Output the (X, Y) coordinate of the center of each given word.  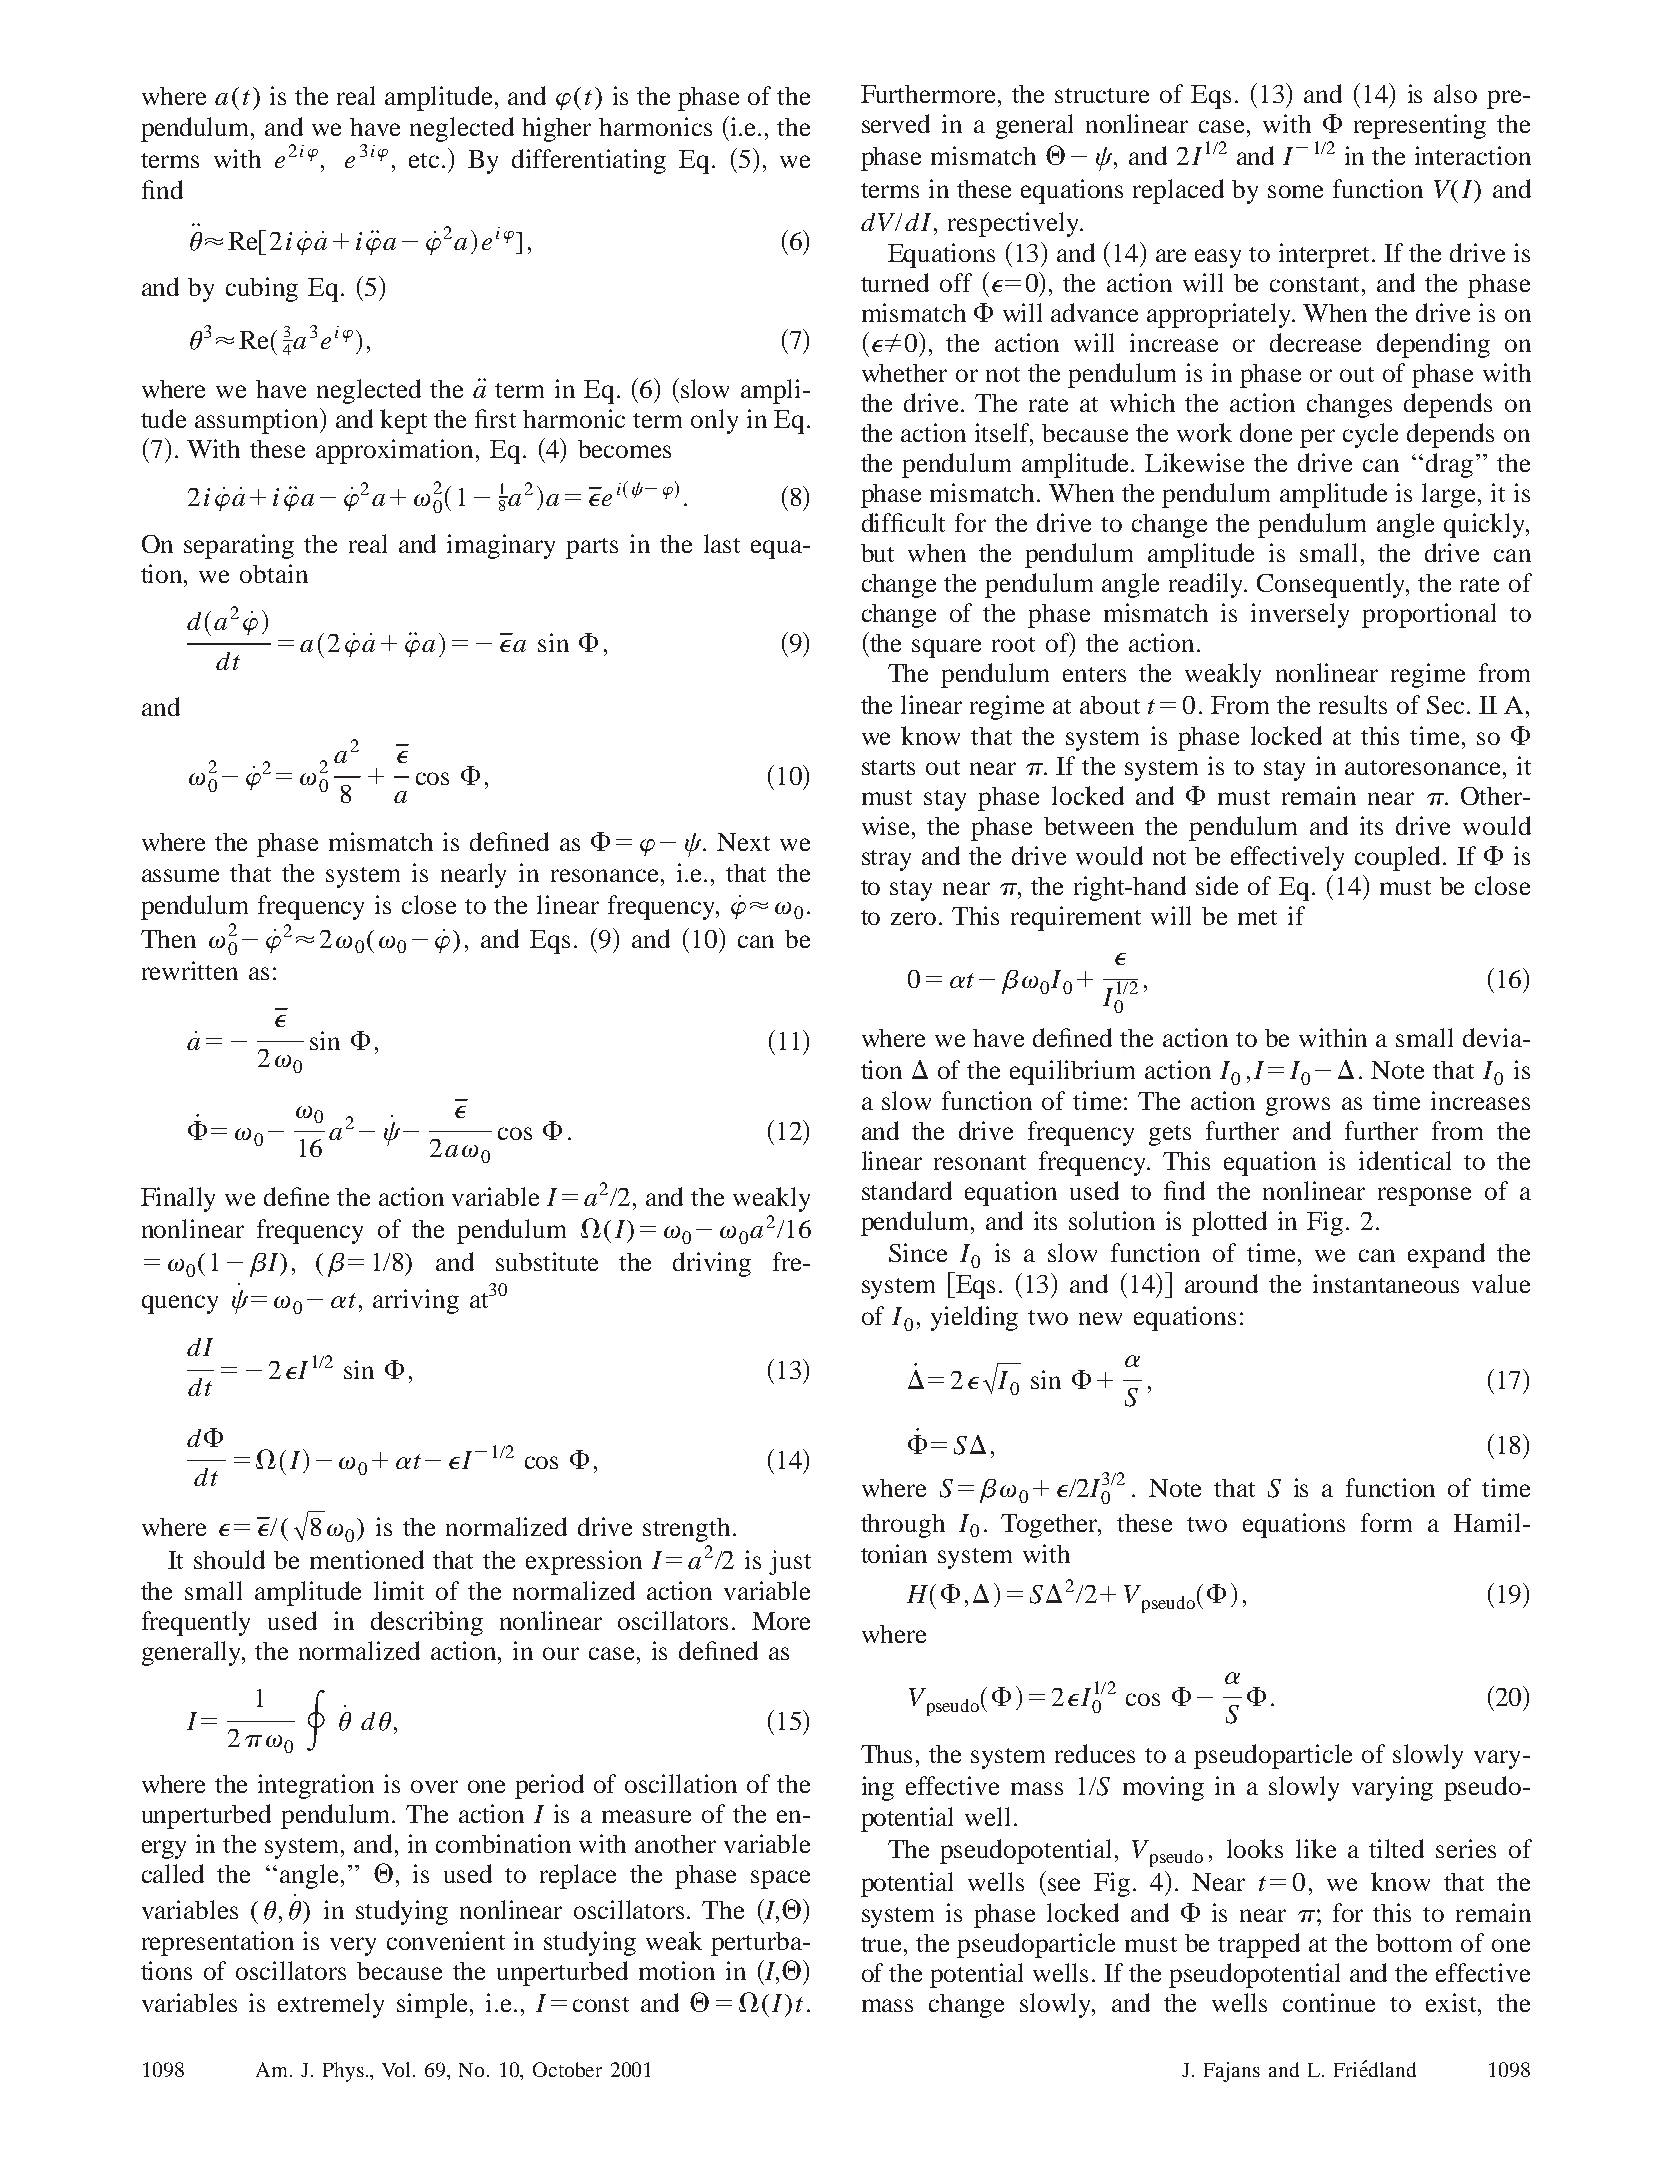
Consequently (1333, 585)
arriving (416, 1301)
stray (886, 860)
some (1295, 191)
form (1386, 1522)
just (790, 1562)
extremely (331, 2005)
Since (918, 1252)
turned (895, 282)
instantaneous (1386, 1283)
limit (399, 1590)
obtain (274, 573)
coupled (1399, 858)
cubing (262, 289)
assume (180, 875)
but (877, 553)
